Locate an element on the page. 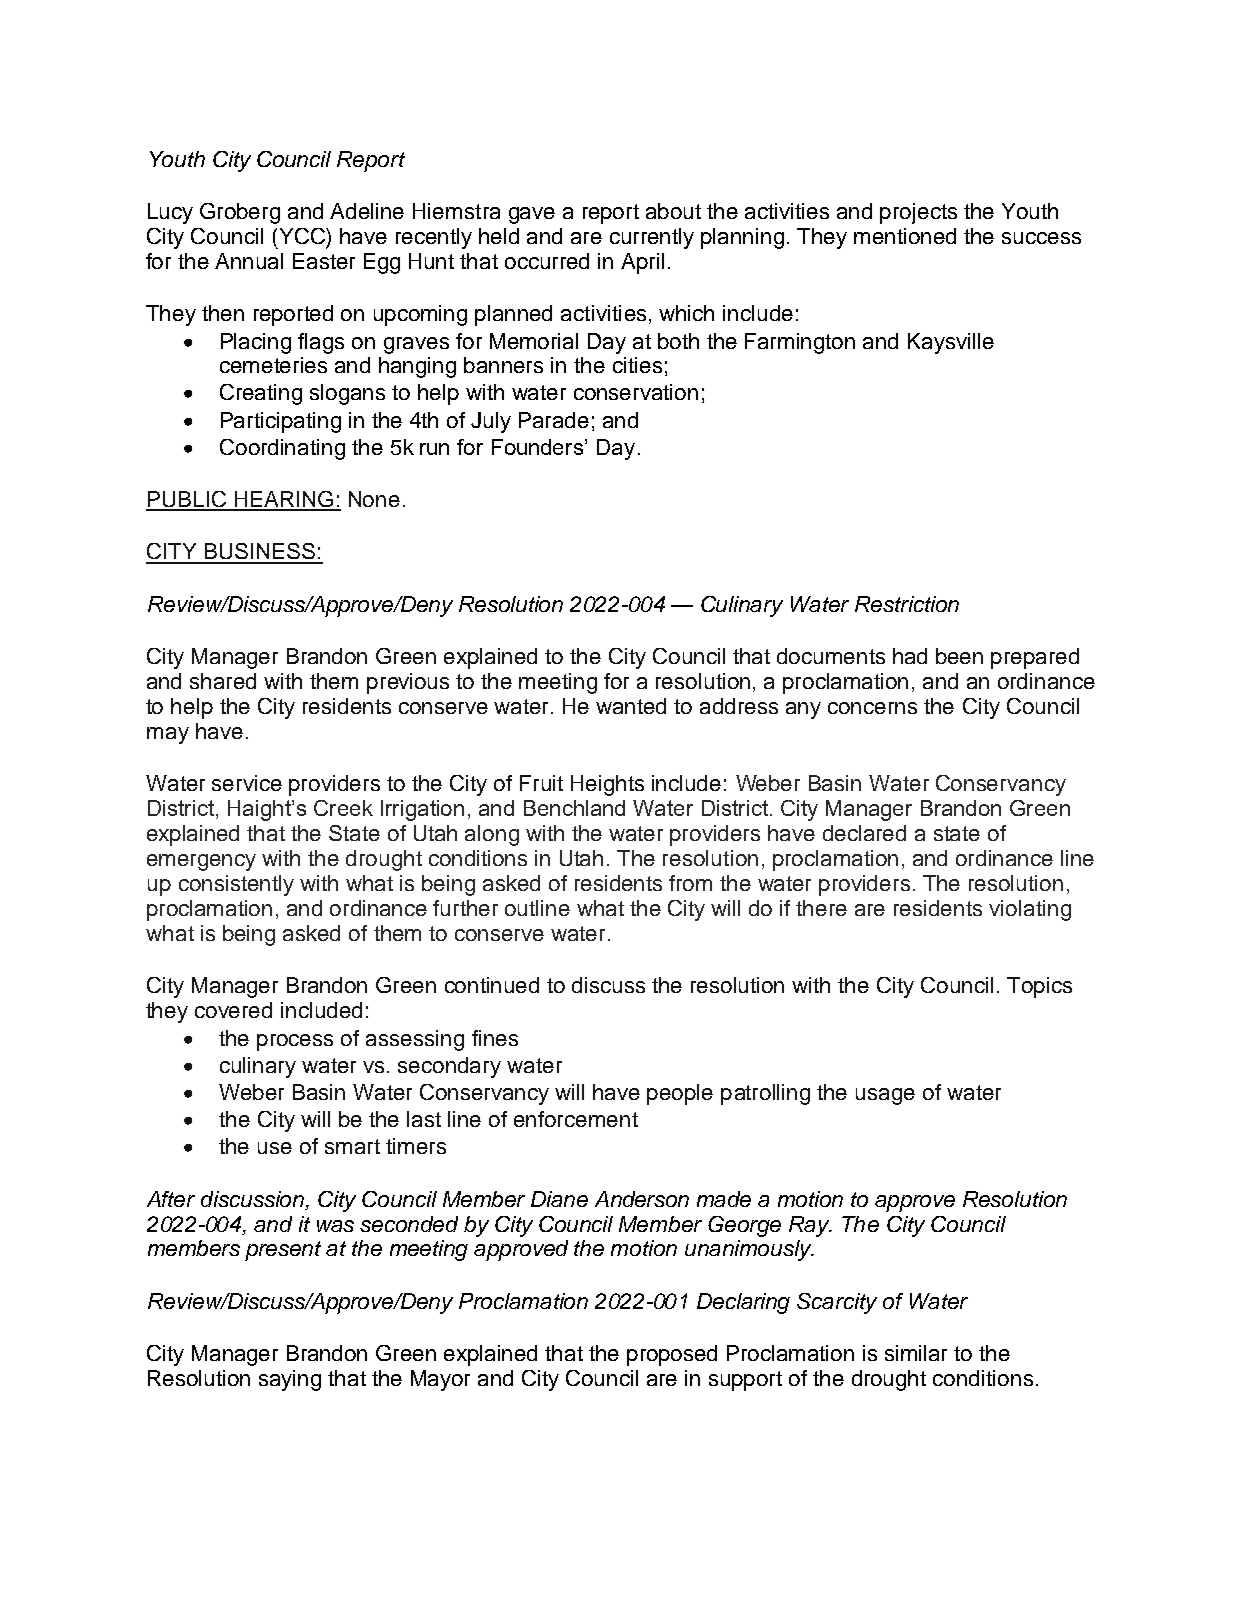 The height and width of the image is (1609, 1243). service is located at coordinates (247, 783).
